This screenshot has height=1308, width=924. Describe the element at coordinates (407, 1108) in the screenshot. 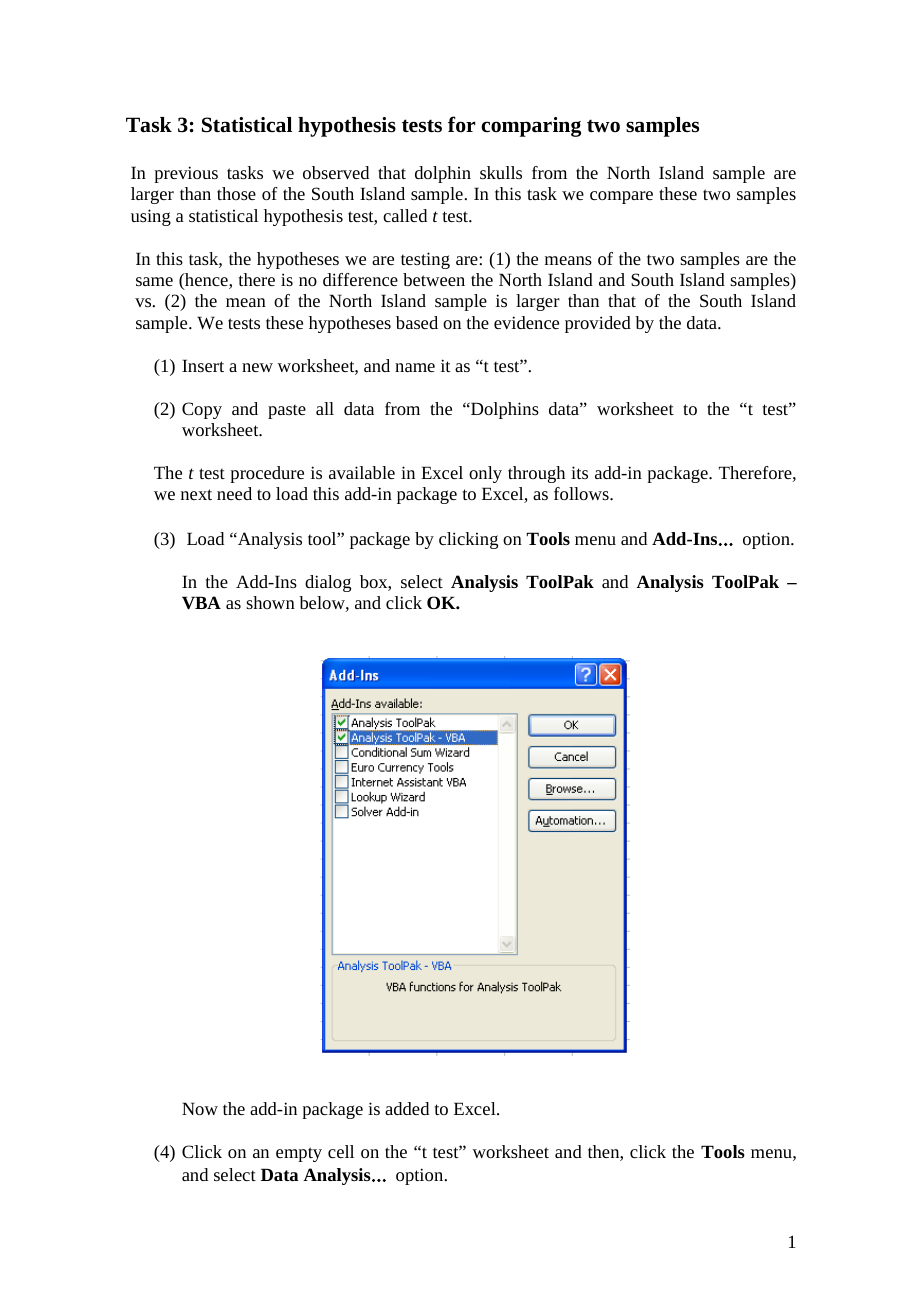

I see `added` at that location.
